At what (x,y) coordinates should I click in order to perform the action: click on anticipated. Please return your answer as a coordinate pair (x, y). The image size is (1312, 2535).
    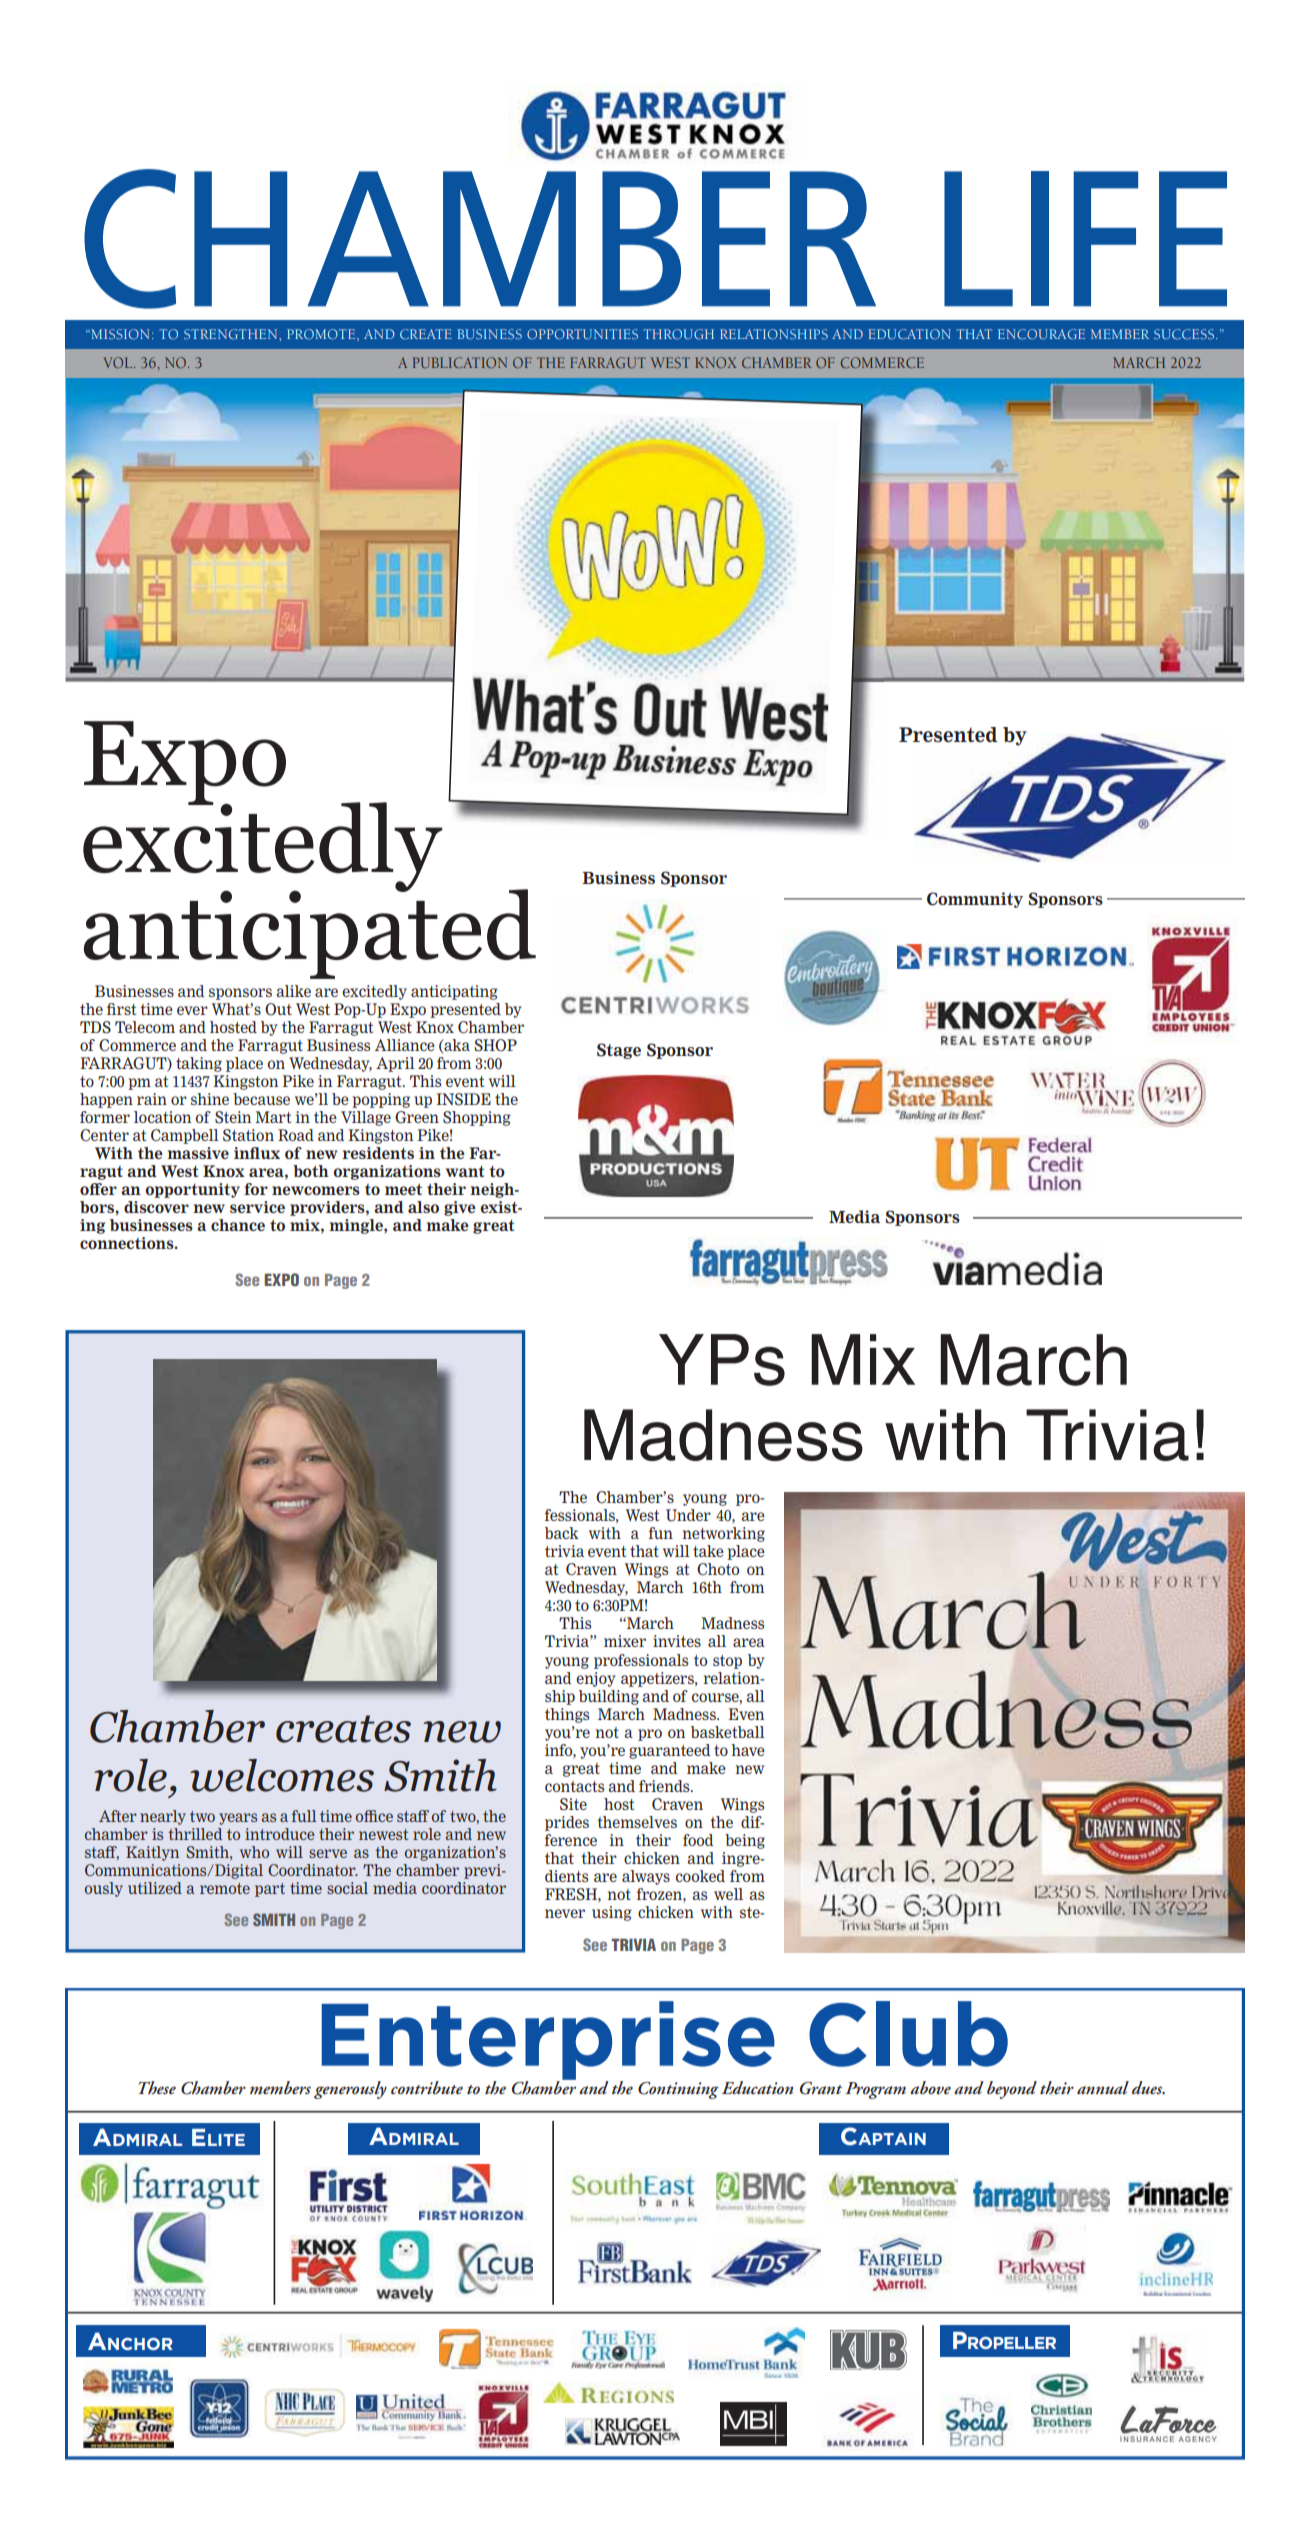
    Looking at the image, I should click on (310, 933).
